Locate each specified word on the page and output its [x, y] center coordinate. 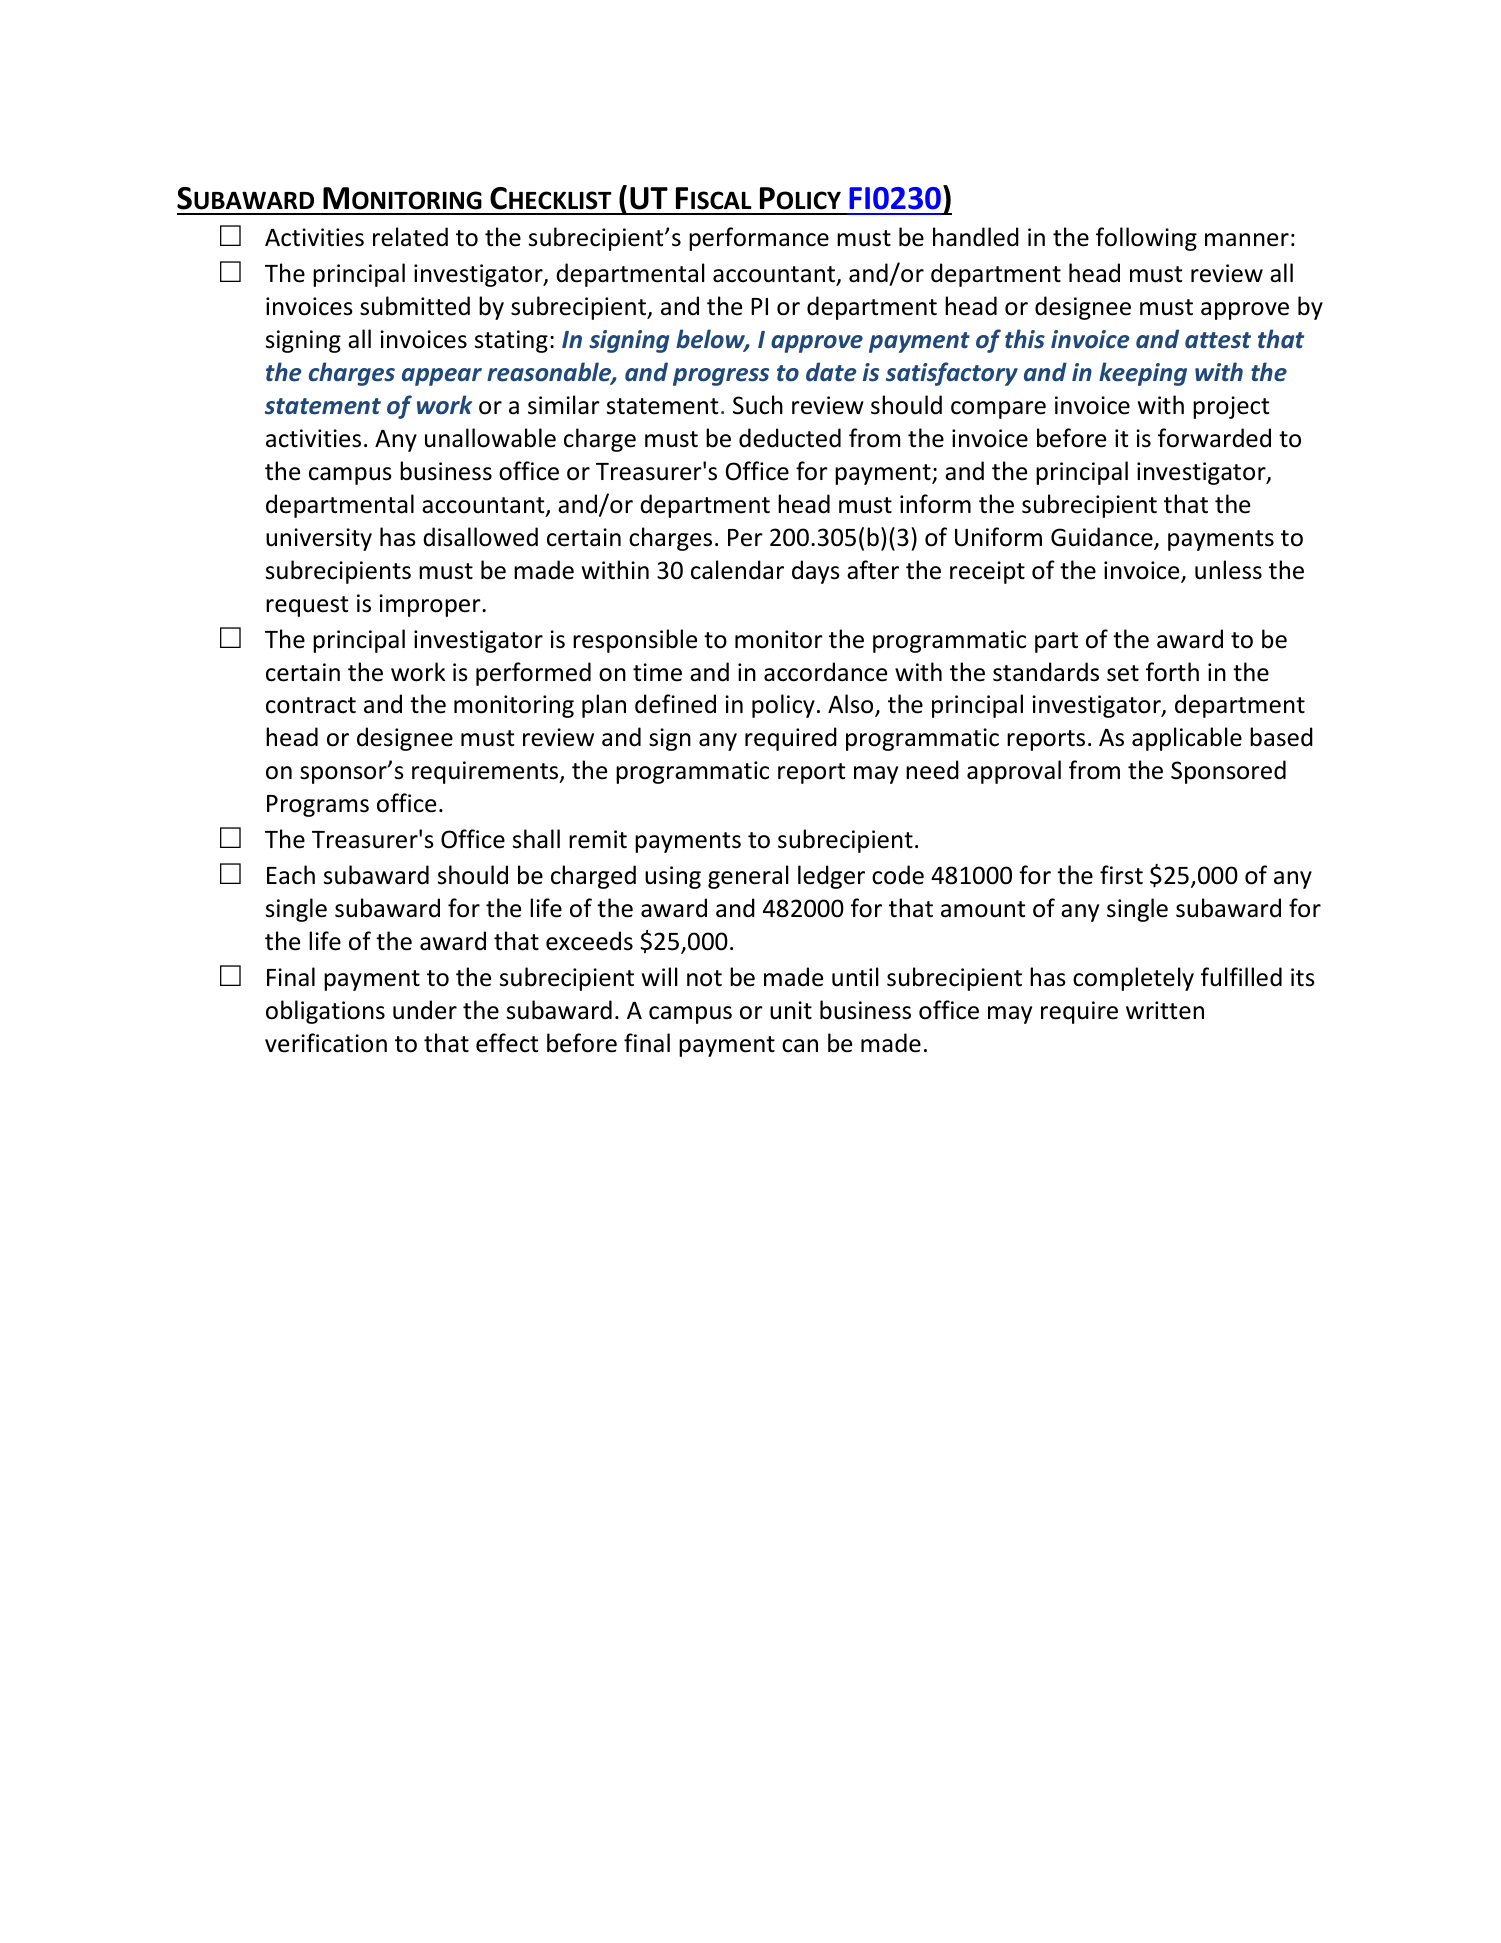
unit [791, 1010]
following [1146, 239]
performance [759, 239]
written [1165, 1010]
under [425, 1010]
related [410, 237]
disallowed [480, 537]
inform [935, 504]
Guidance [1103, 538]
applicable [1187, 739]
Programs [318, 806]
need [932, 770]
